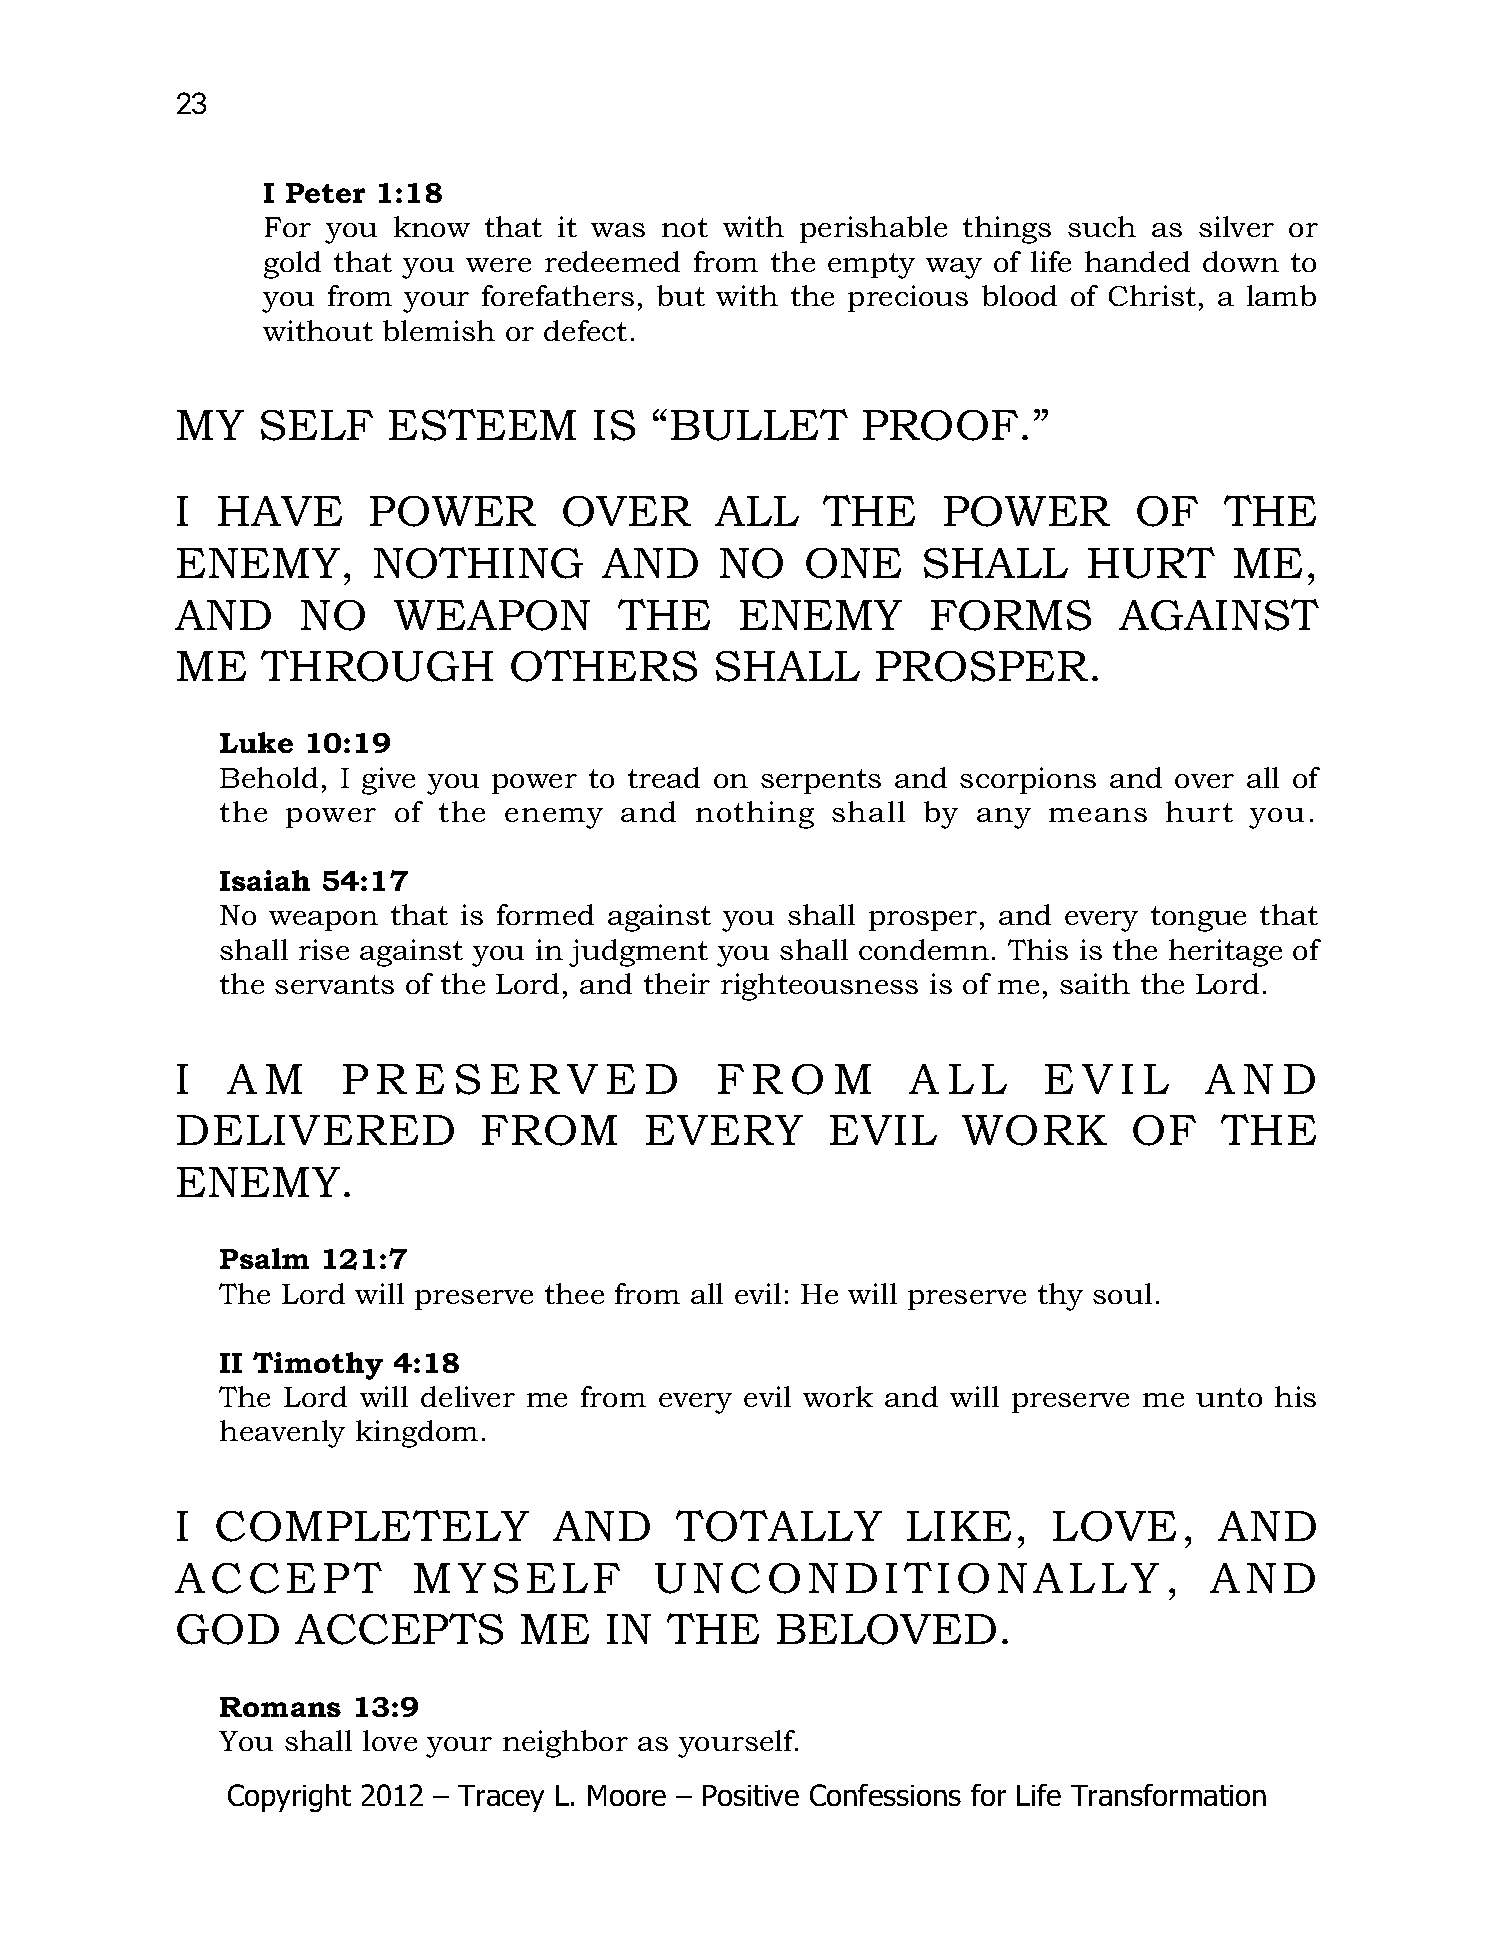 The width and height of the page is (1494, 1934). What do you see at coordinates (1137, 261) in the page?
I see `handed` at bounding box center [1137, 261].
